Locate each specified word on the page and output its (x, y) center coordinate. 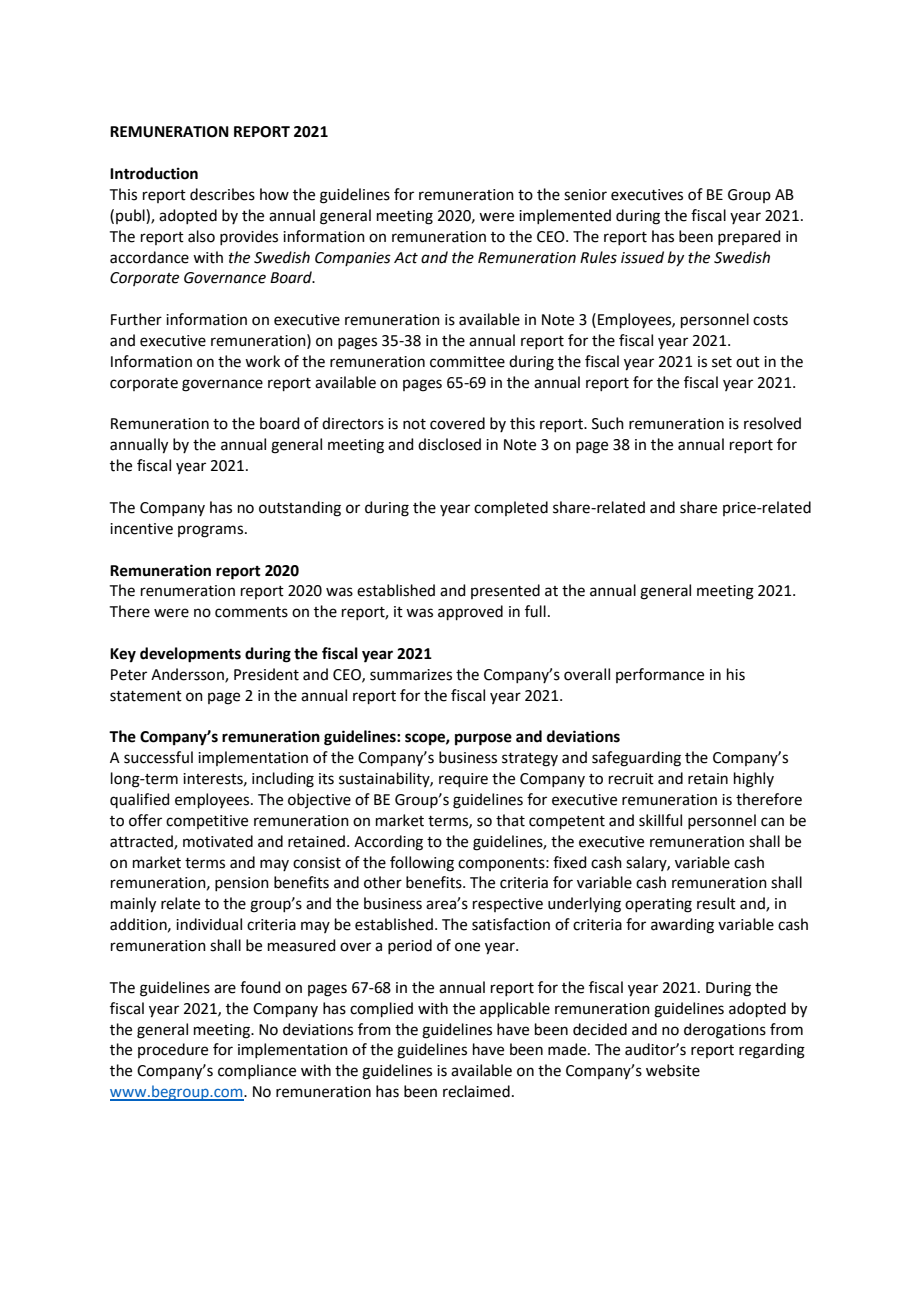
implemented (565, 216)
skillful (660, 820)
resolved (772, 423)
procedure (173, 1050)
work (262, 361)
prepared (749, 237)
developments (190, 655)
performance (660, 675)
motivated (218, 841)
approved (470, 612)
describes (222, 194)
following (422, 864)
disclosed (449, 444)
